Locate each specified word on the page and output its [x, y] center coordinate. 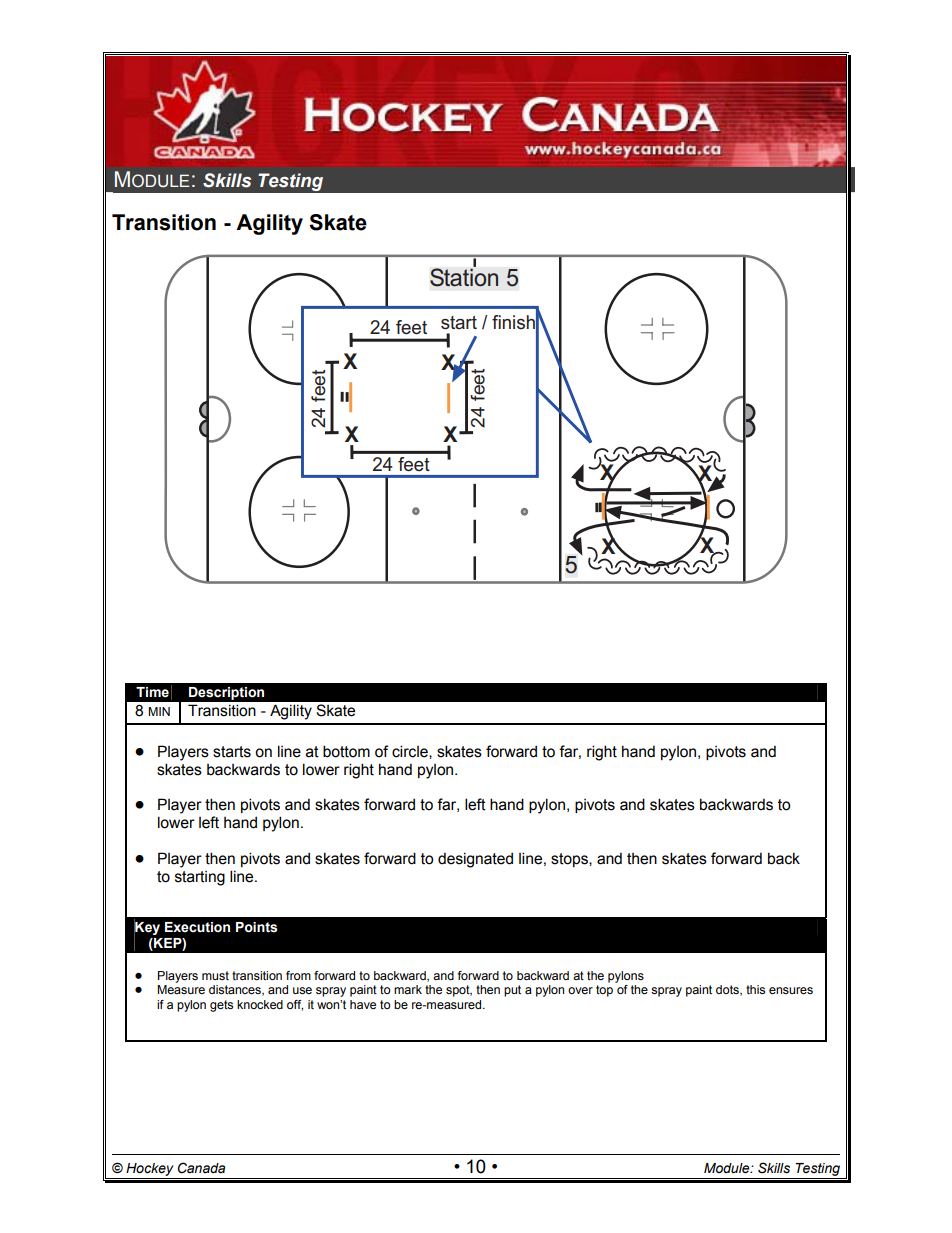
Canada [201, 1168]
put [512, 991]
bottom [346, 751]
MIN [159, 711]
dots [728, 990]
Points [256, 927]
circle [411, 752]
